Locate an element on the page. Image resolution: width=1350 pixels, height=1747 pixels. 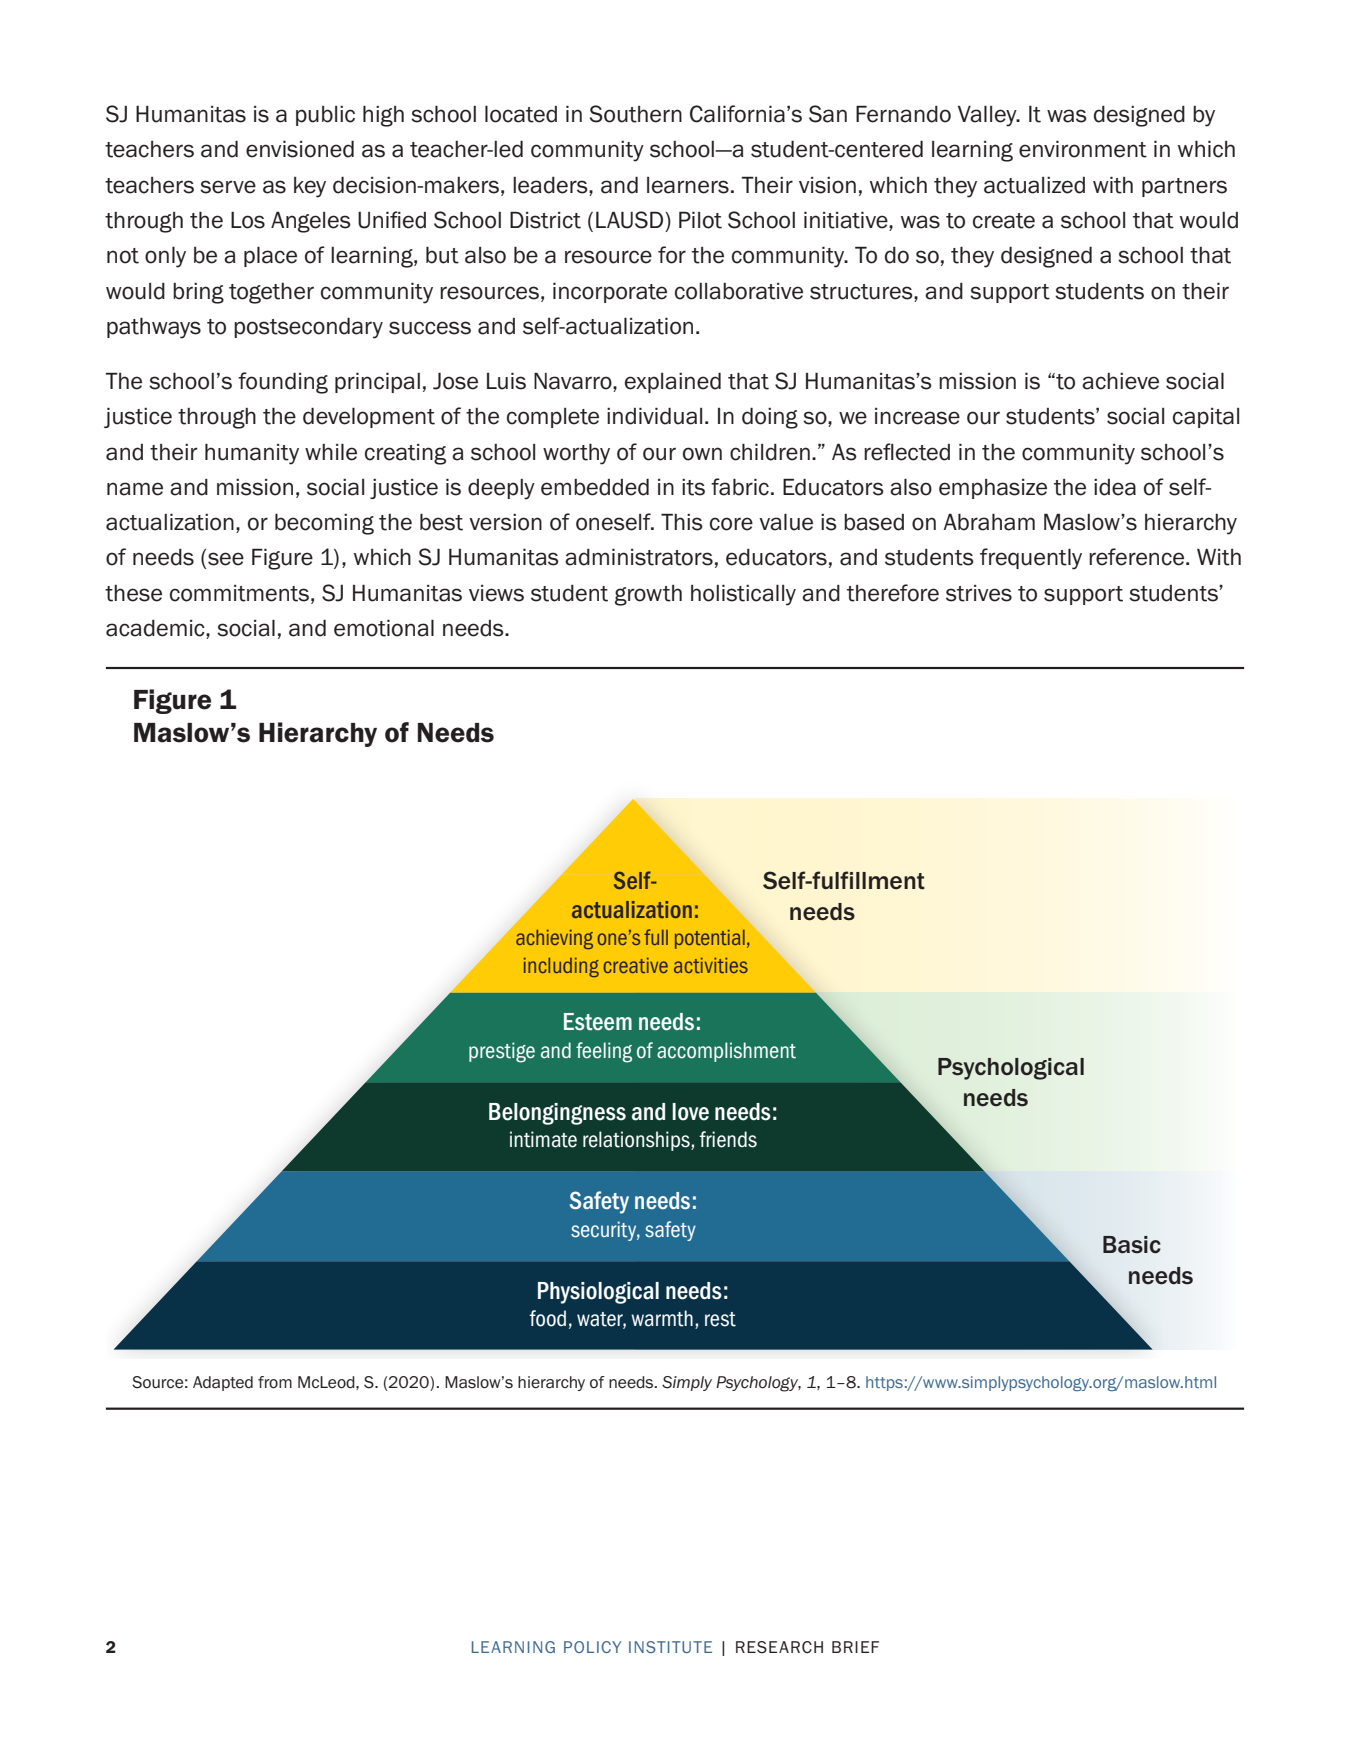
strives is located at coordinates (979, 593).
